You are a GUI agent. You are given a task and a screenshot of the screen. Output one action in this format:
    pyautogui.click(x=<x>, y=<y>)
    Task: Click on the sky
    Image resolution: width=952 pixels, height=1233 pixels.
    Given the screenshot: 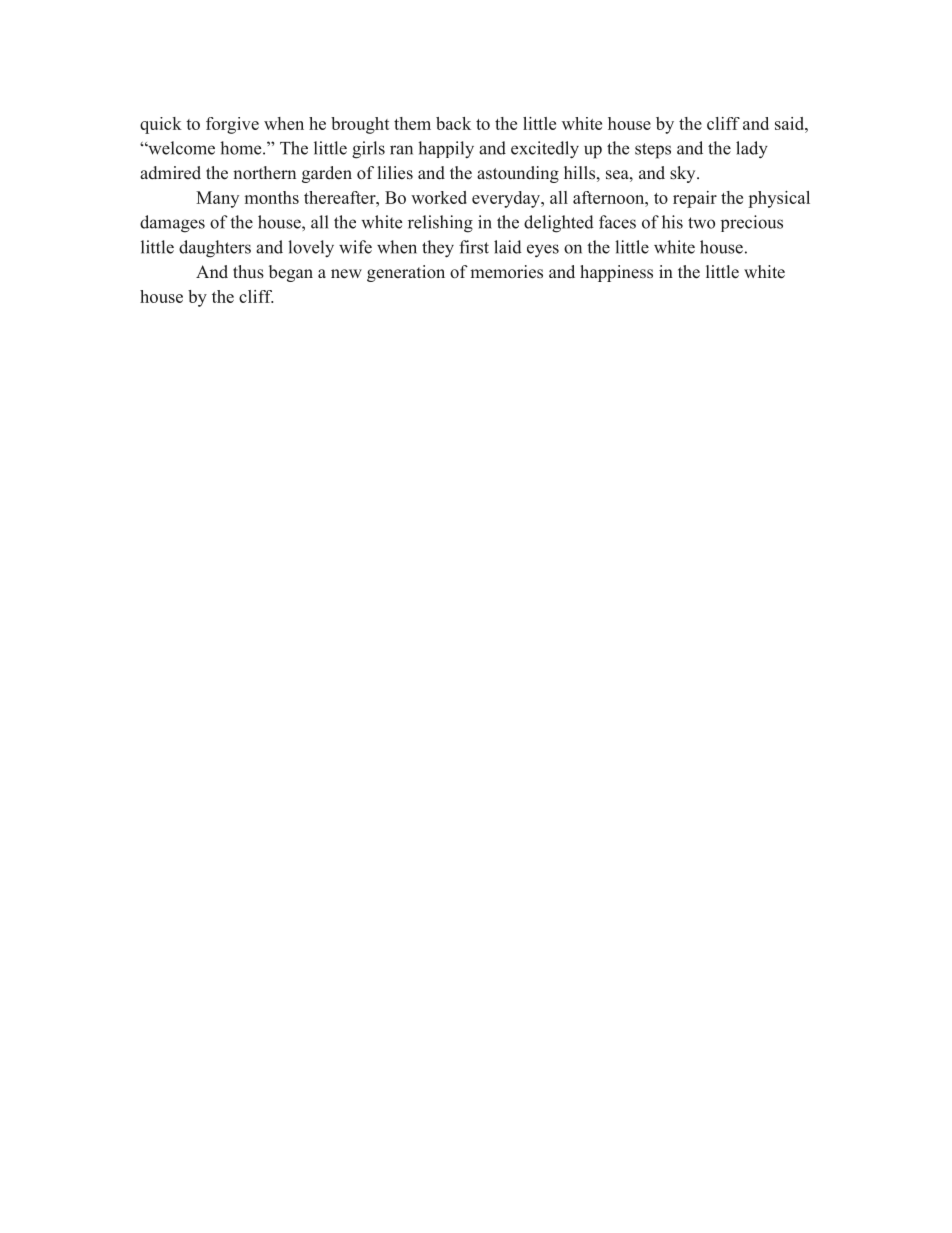 What is the action you would take?
    pyautogui.click(x=684, y=174)
